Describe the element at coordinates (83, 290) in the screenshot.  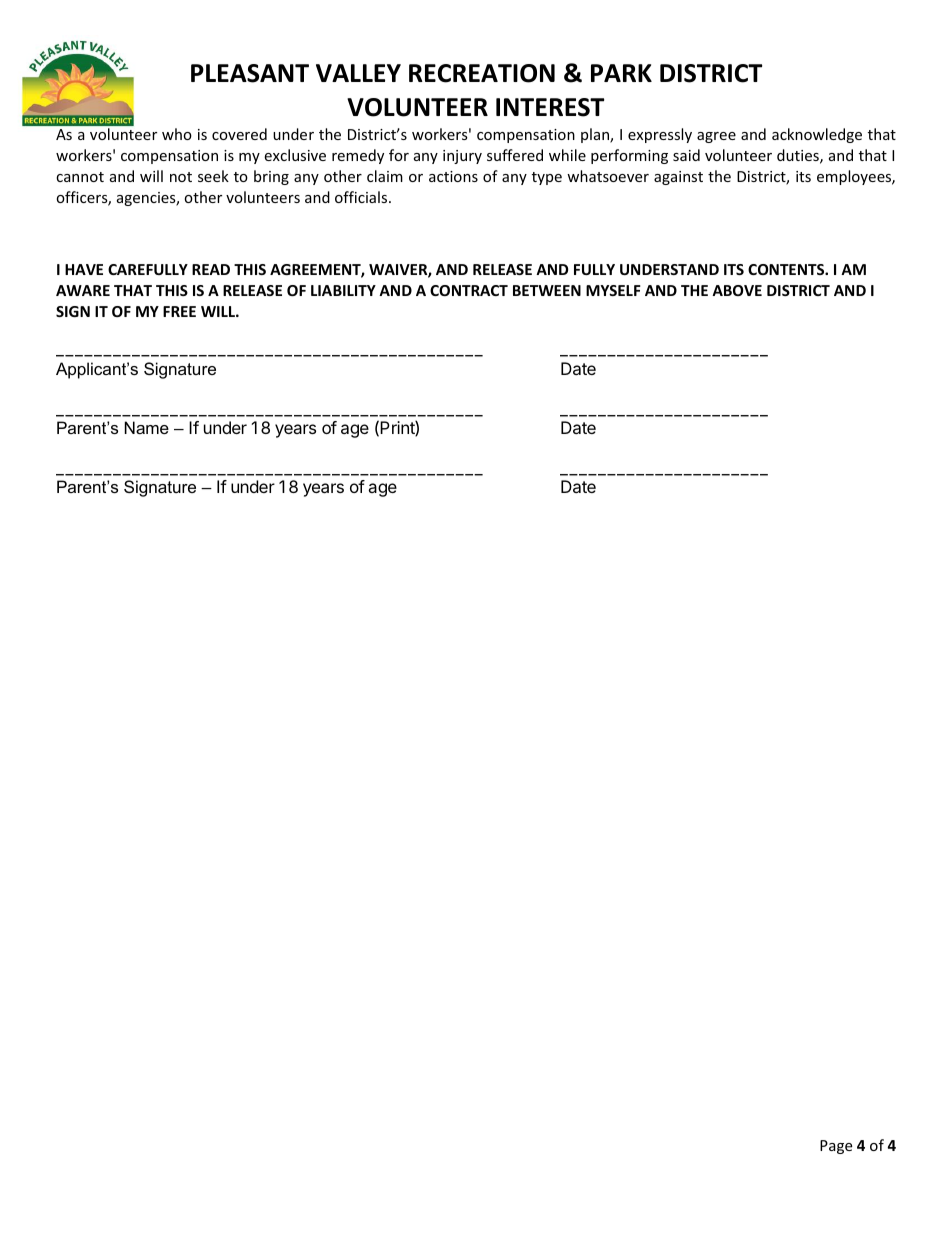
I see `AWARE` at that location.
